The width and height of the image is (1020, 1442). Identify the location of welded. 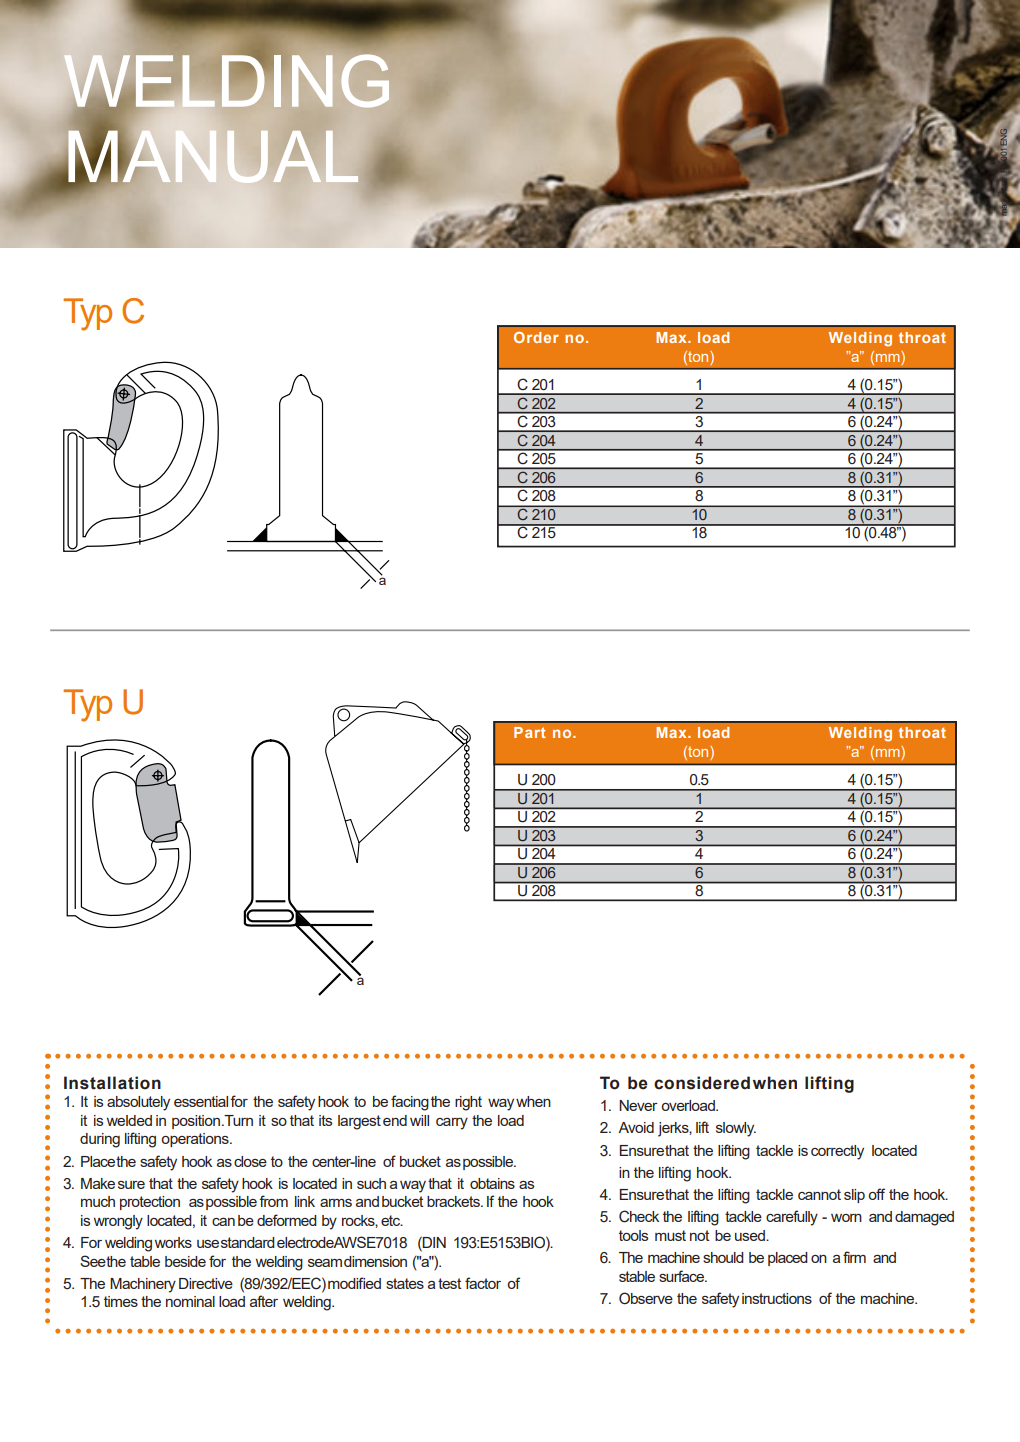
(129, 1120).
